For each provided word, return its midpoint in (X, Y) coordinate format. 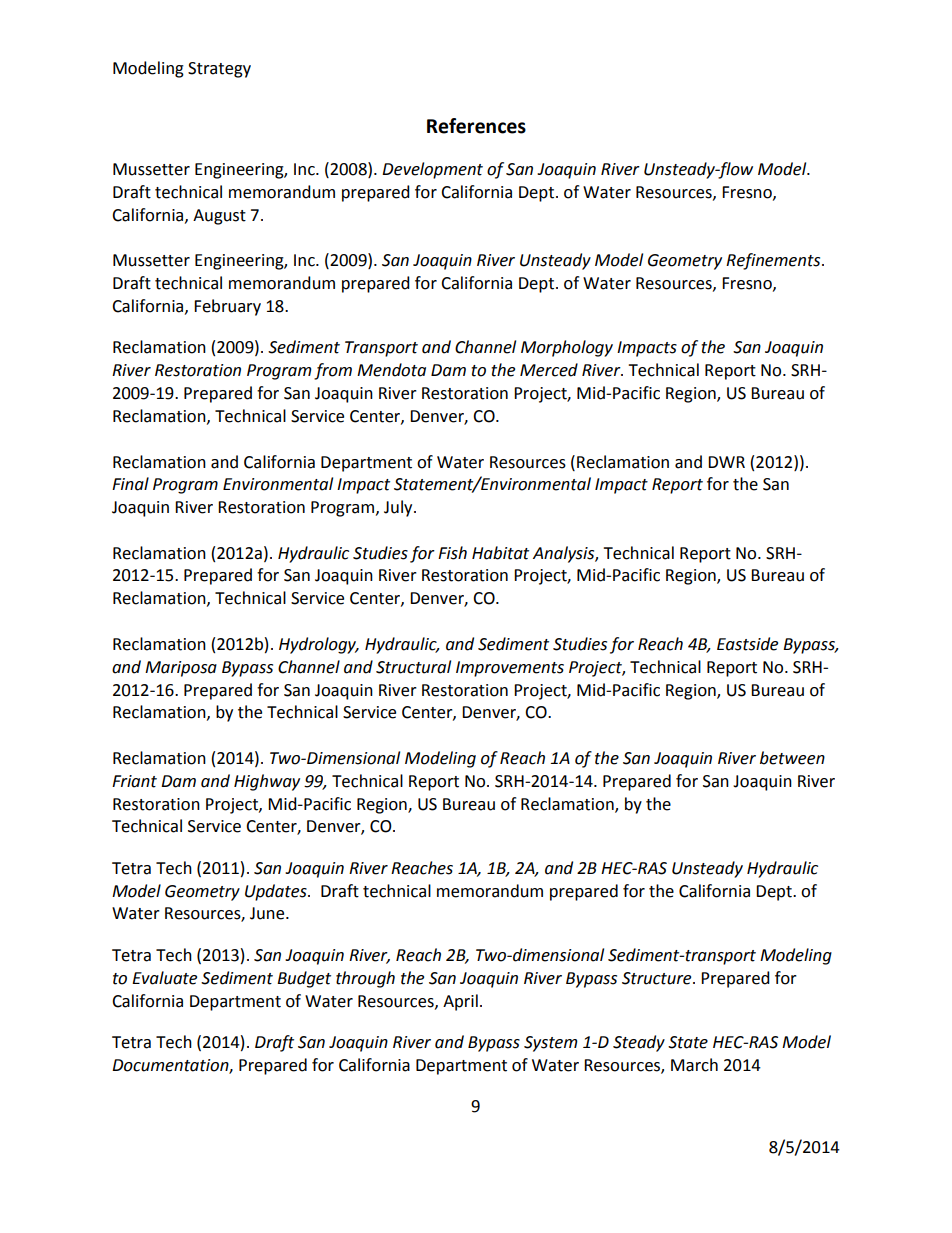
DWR (726, 462)
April (460, 1002)
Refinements (774, 261)
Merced (549, 370)
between (792, 758)
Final (130, 484)
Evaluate (164, 978)
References (476, 126)
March (694, 1065)
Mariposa (181, 669)
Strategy (219, 70)
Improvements (510, 669)
